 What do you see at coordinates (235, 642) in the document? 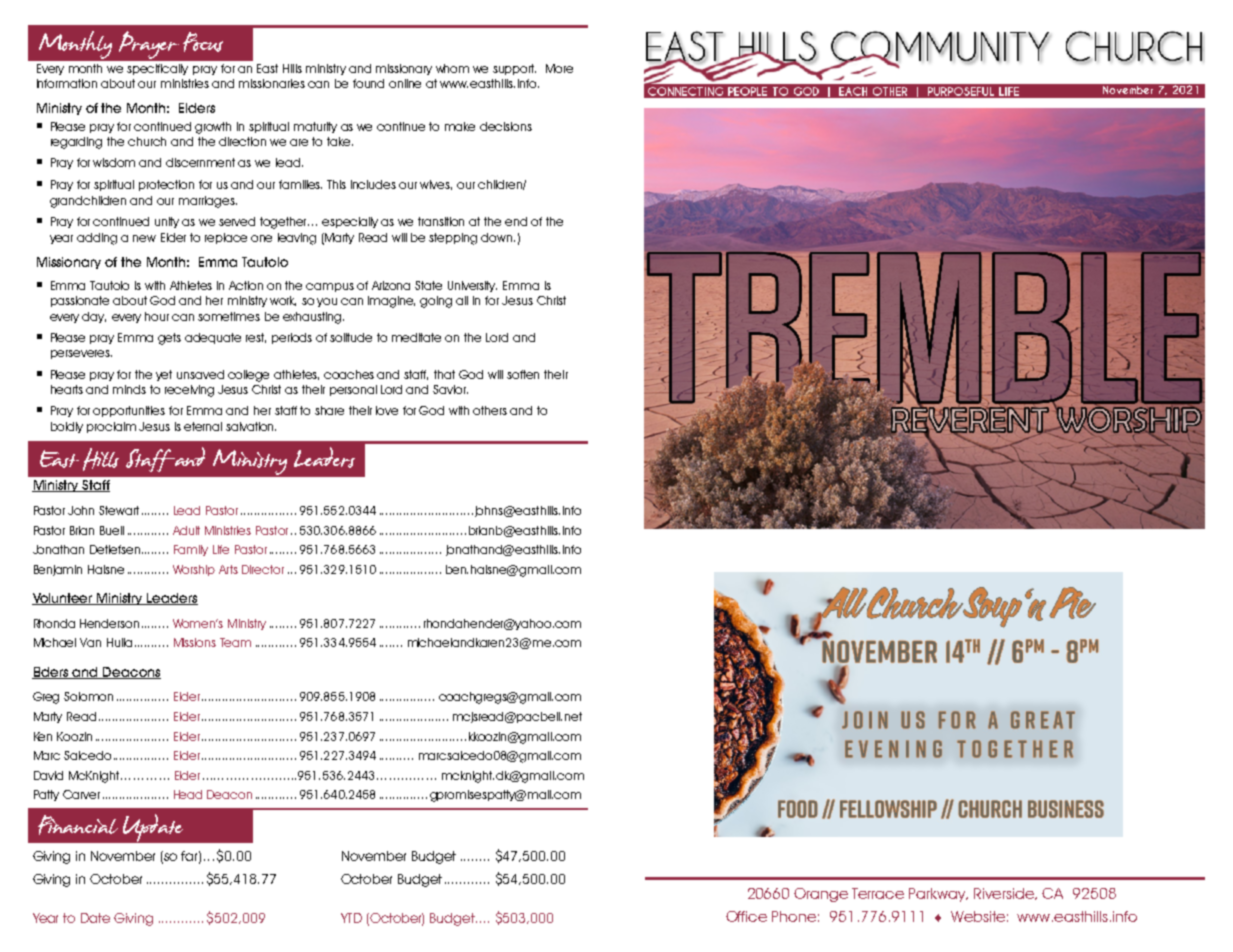
I see `Team` at bounding box center [235, 642].
